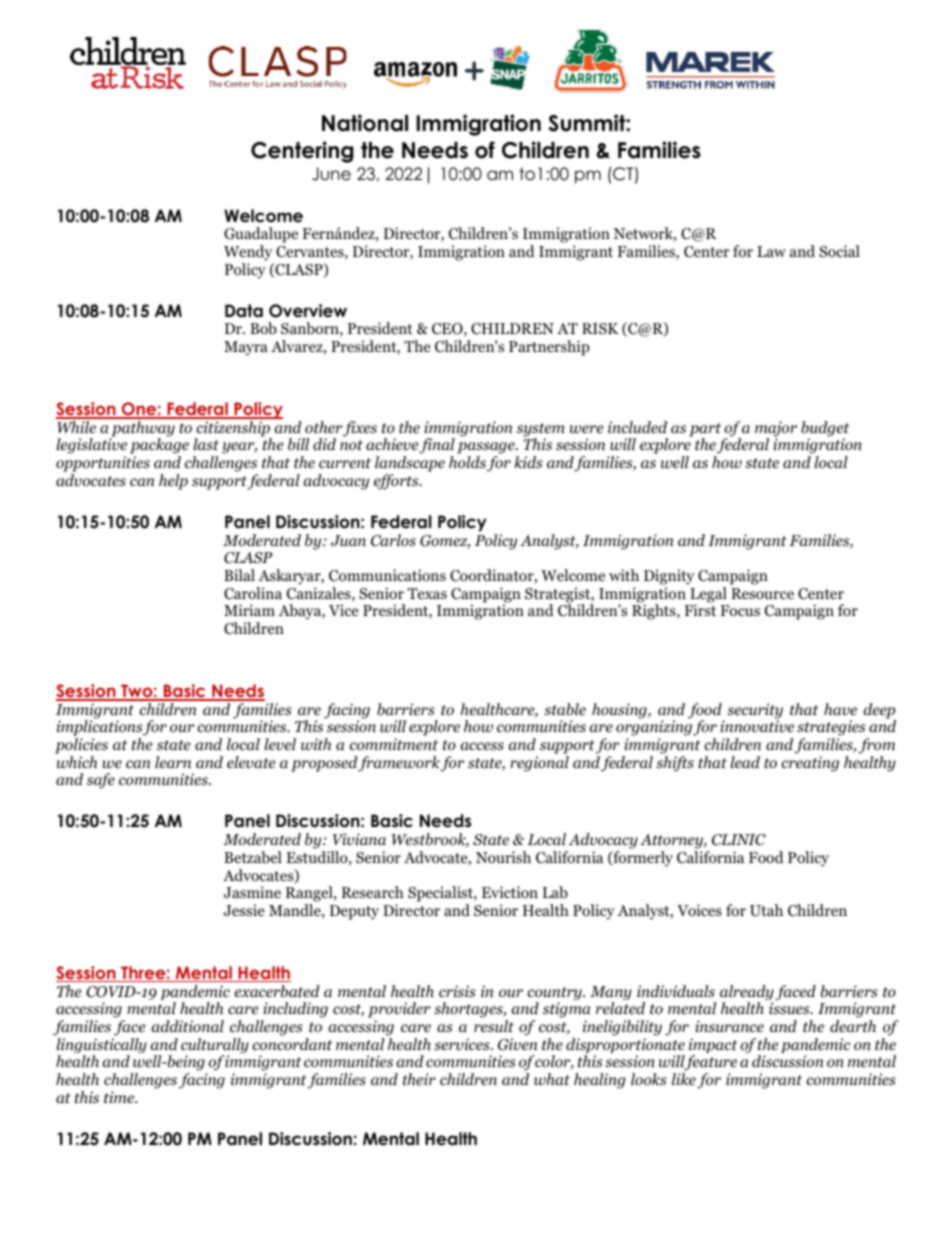  Describe the element at coordinates (510, 892) in the screenshot. I see `Eviction` at that location.
